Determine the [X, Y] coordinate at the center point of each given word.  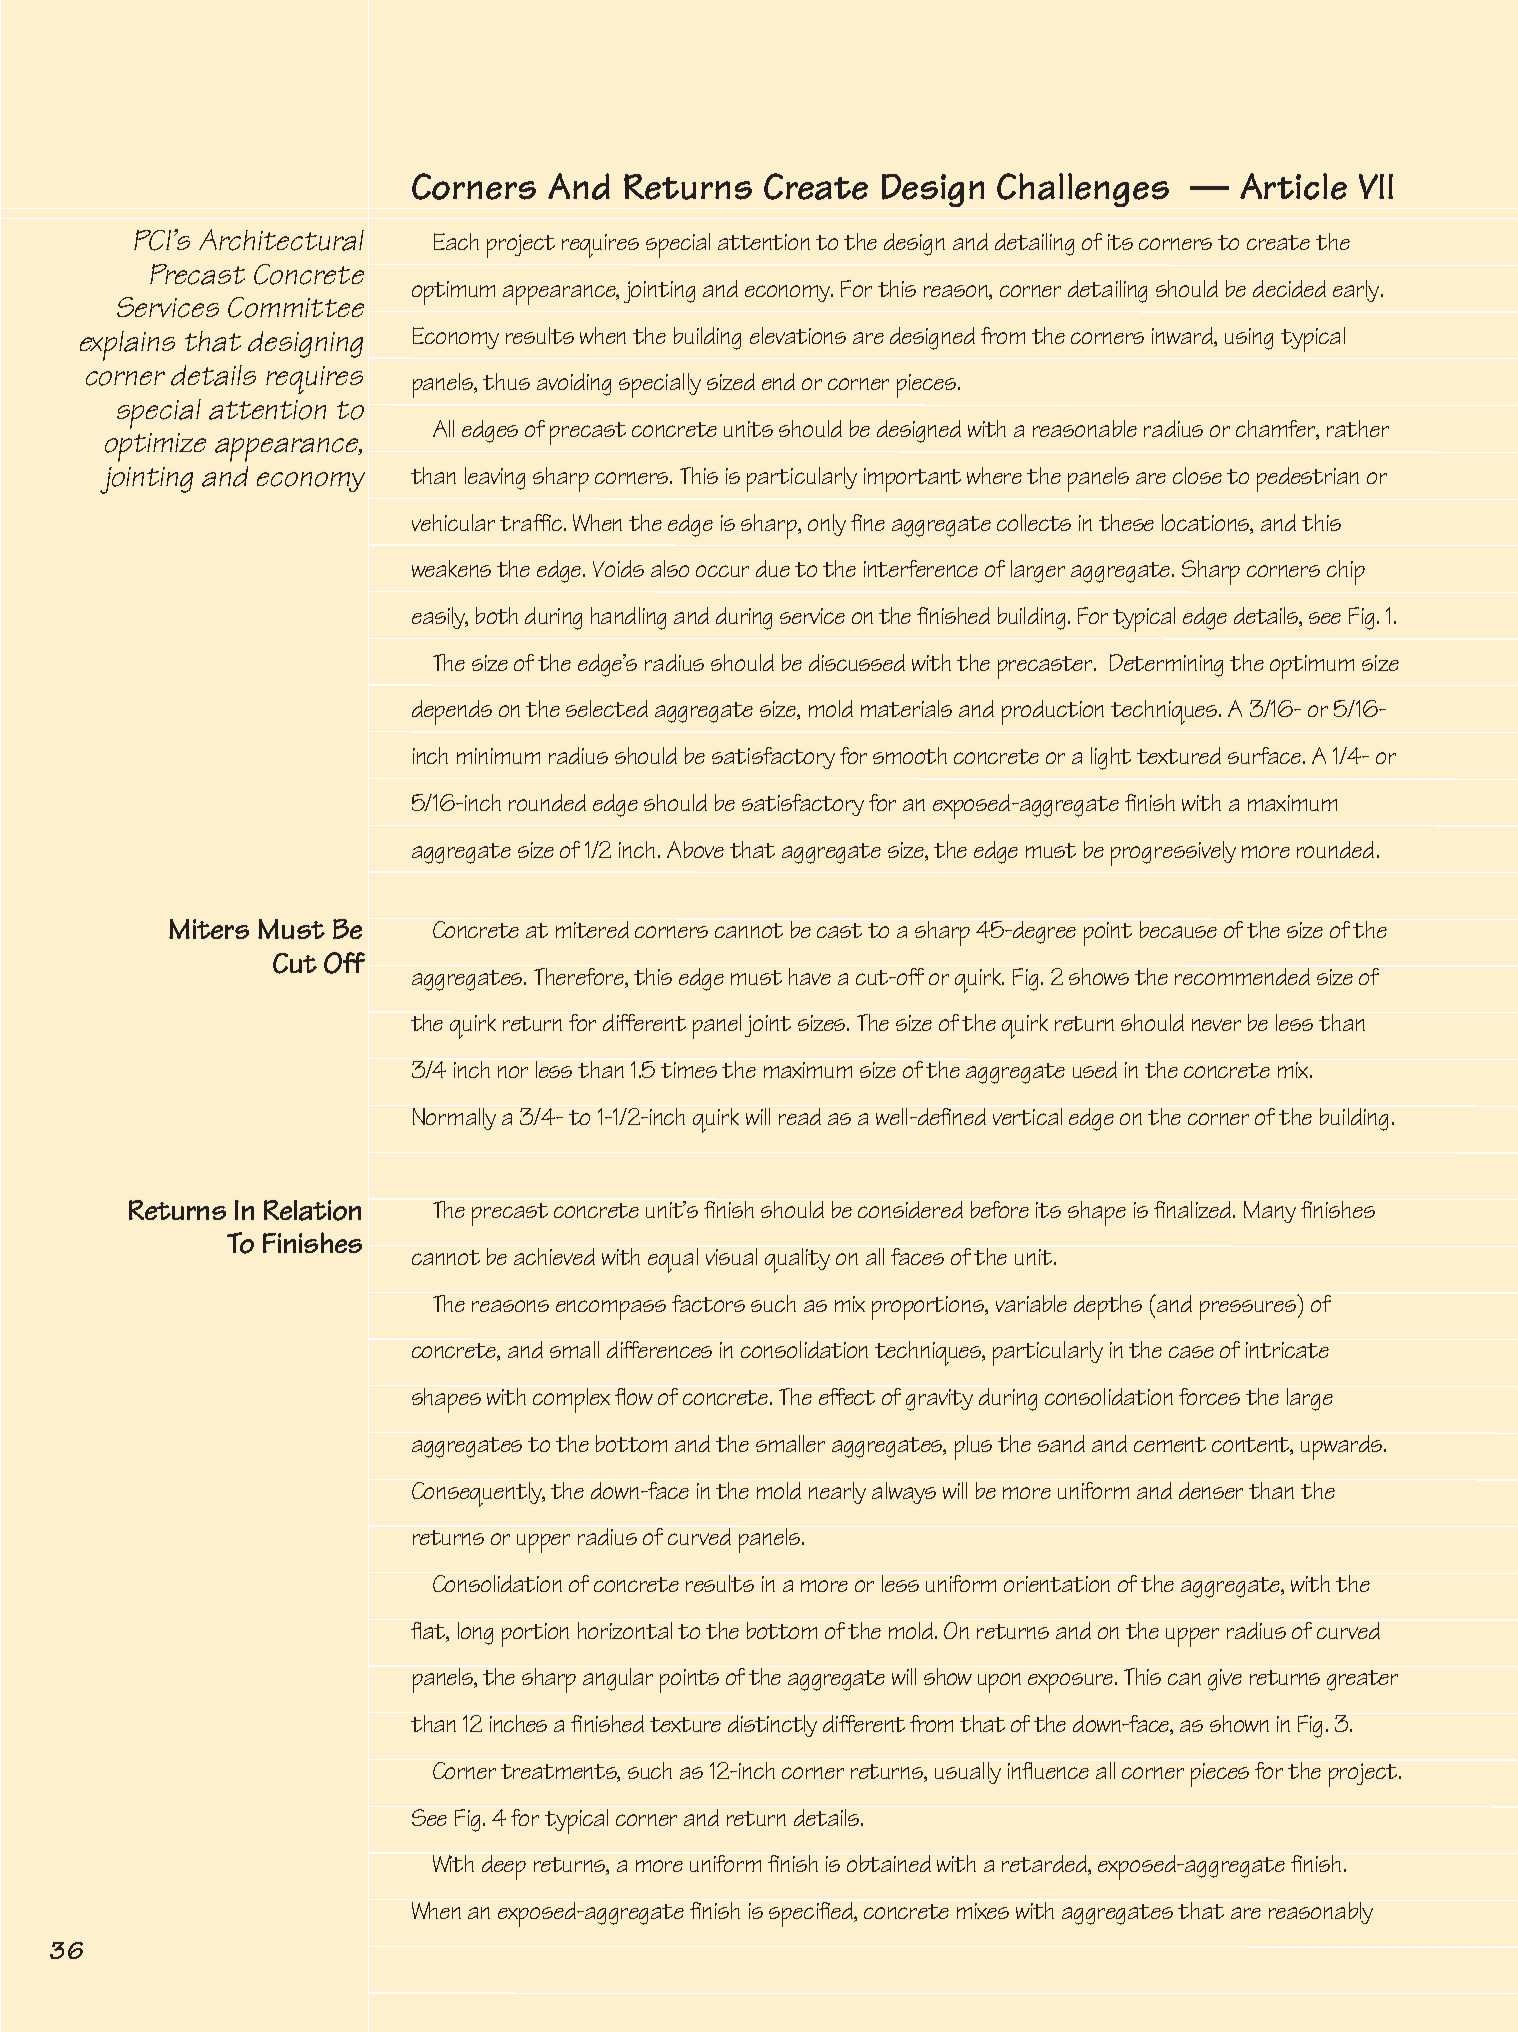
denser [1211, 1490]
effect [847, 1396]
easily [440, 618]
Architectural [281, 240]
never [1216, 1025]
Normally [454, 1119]
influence [1048, 1770]
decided [1289, 288]
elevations [798, 335]
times [689, 1070]
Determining [1166, 665]
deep [504, 1867]
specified [812, 1914]
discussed [857, 662]
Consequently [478, 1494]
